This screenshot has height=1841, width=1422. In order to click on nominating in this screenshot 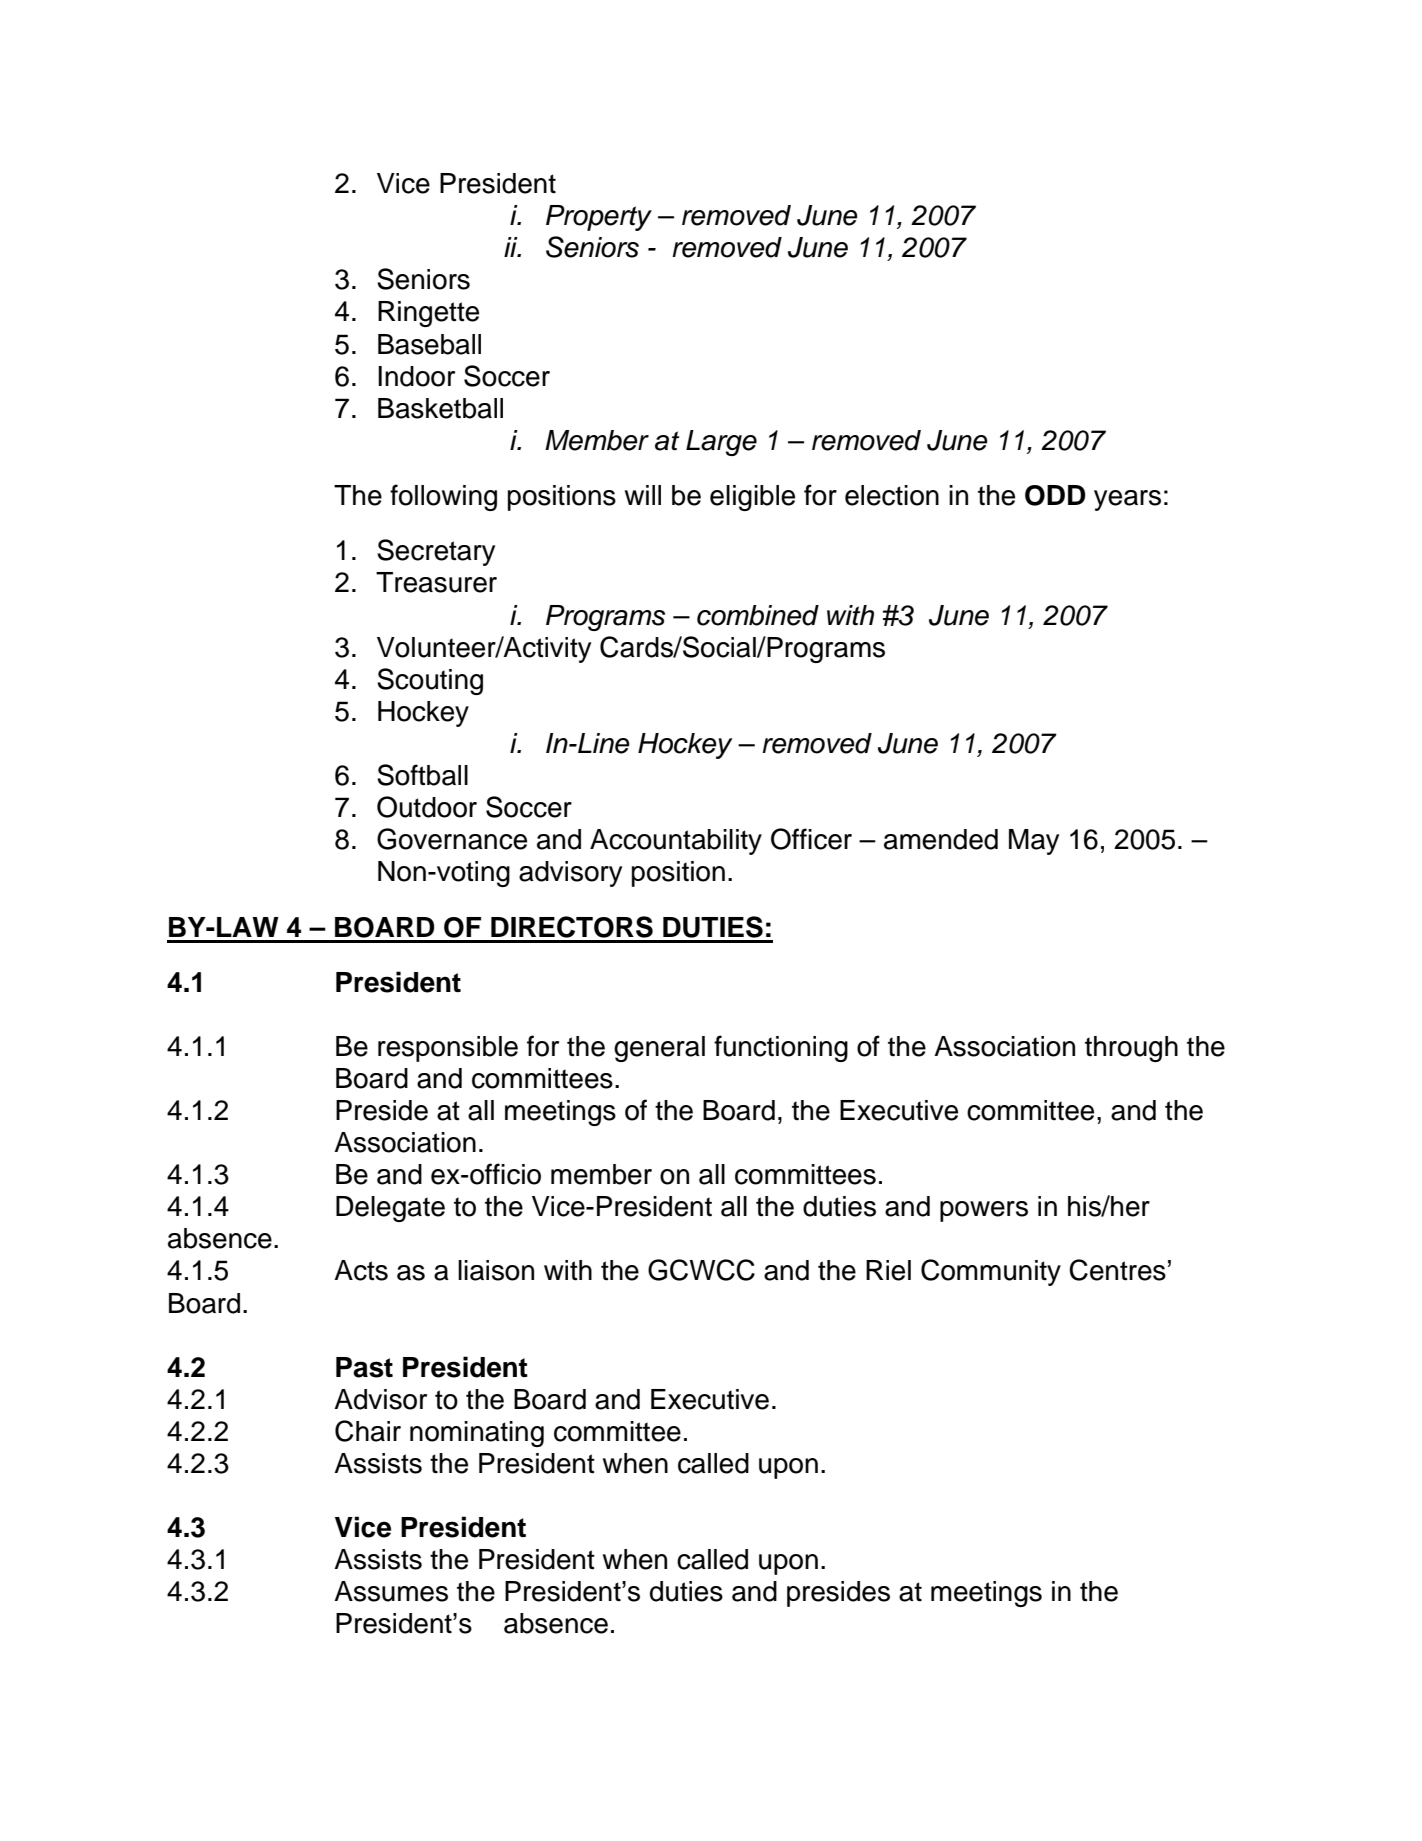, I will do `click(477, 1434)`.
